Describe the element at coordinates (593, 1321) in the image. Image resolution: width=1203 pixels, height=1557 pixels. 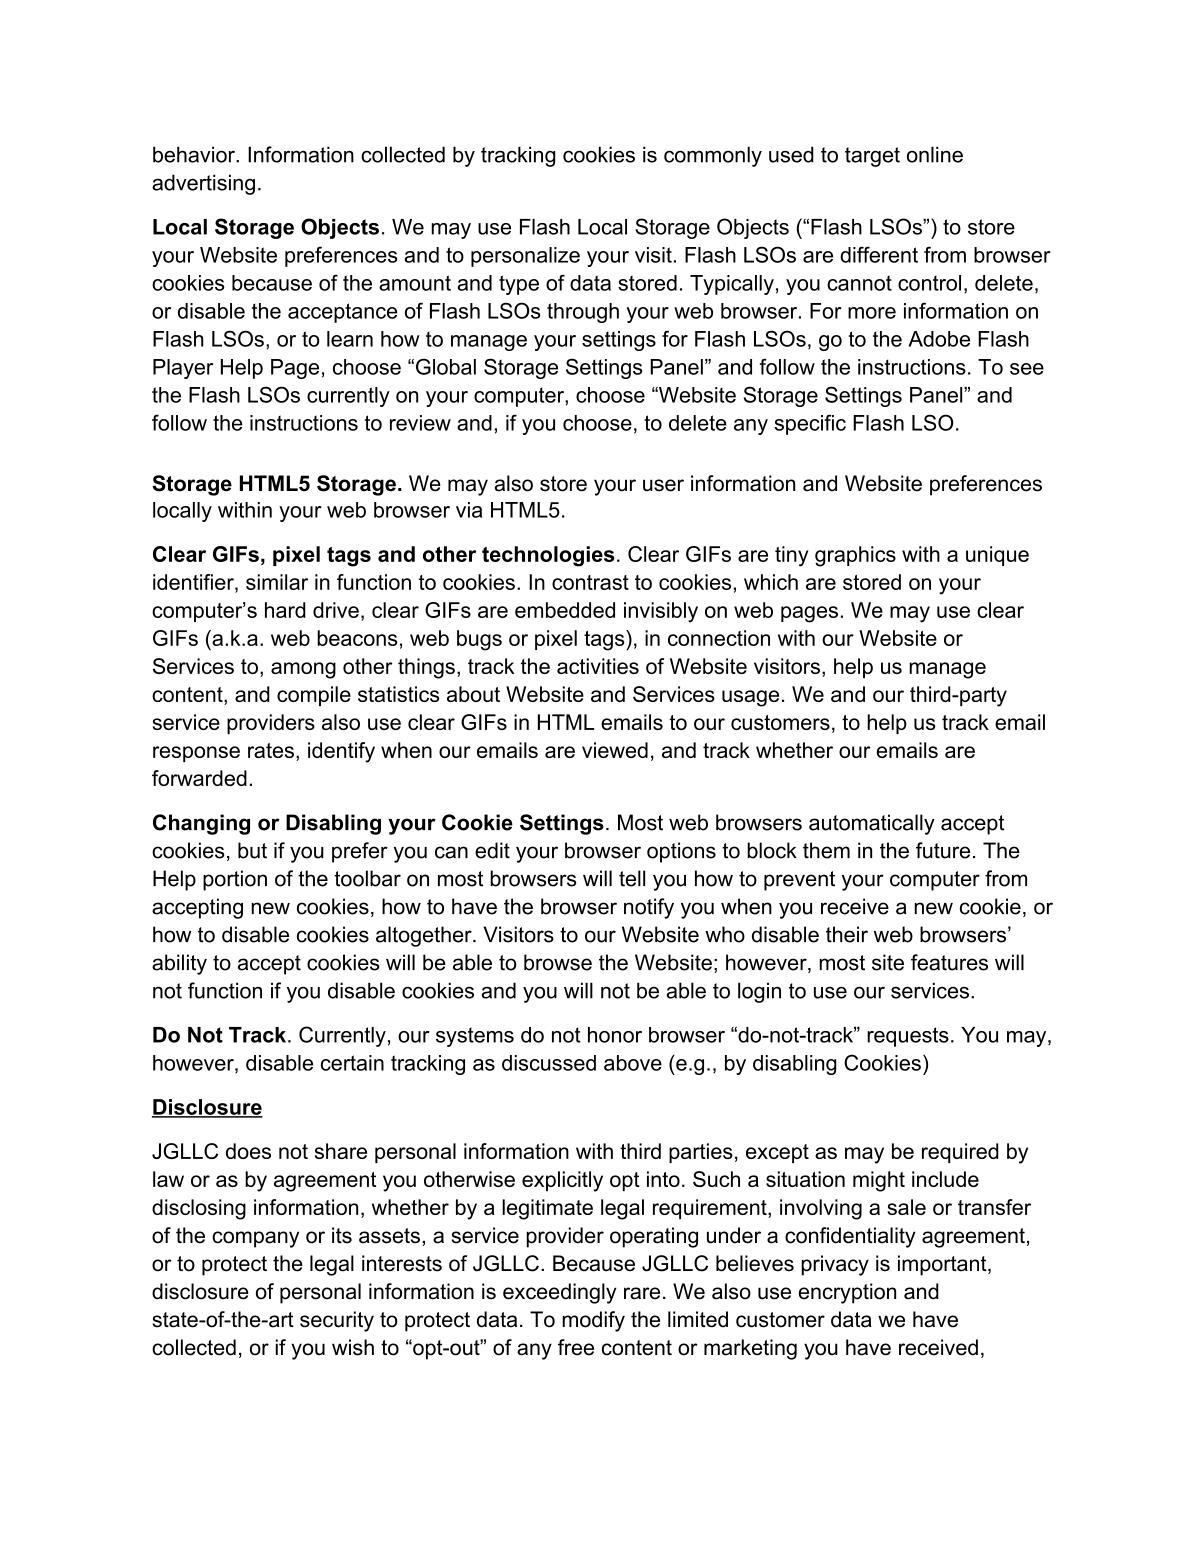
I see `modify` at that location.
